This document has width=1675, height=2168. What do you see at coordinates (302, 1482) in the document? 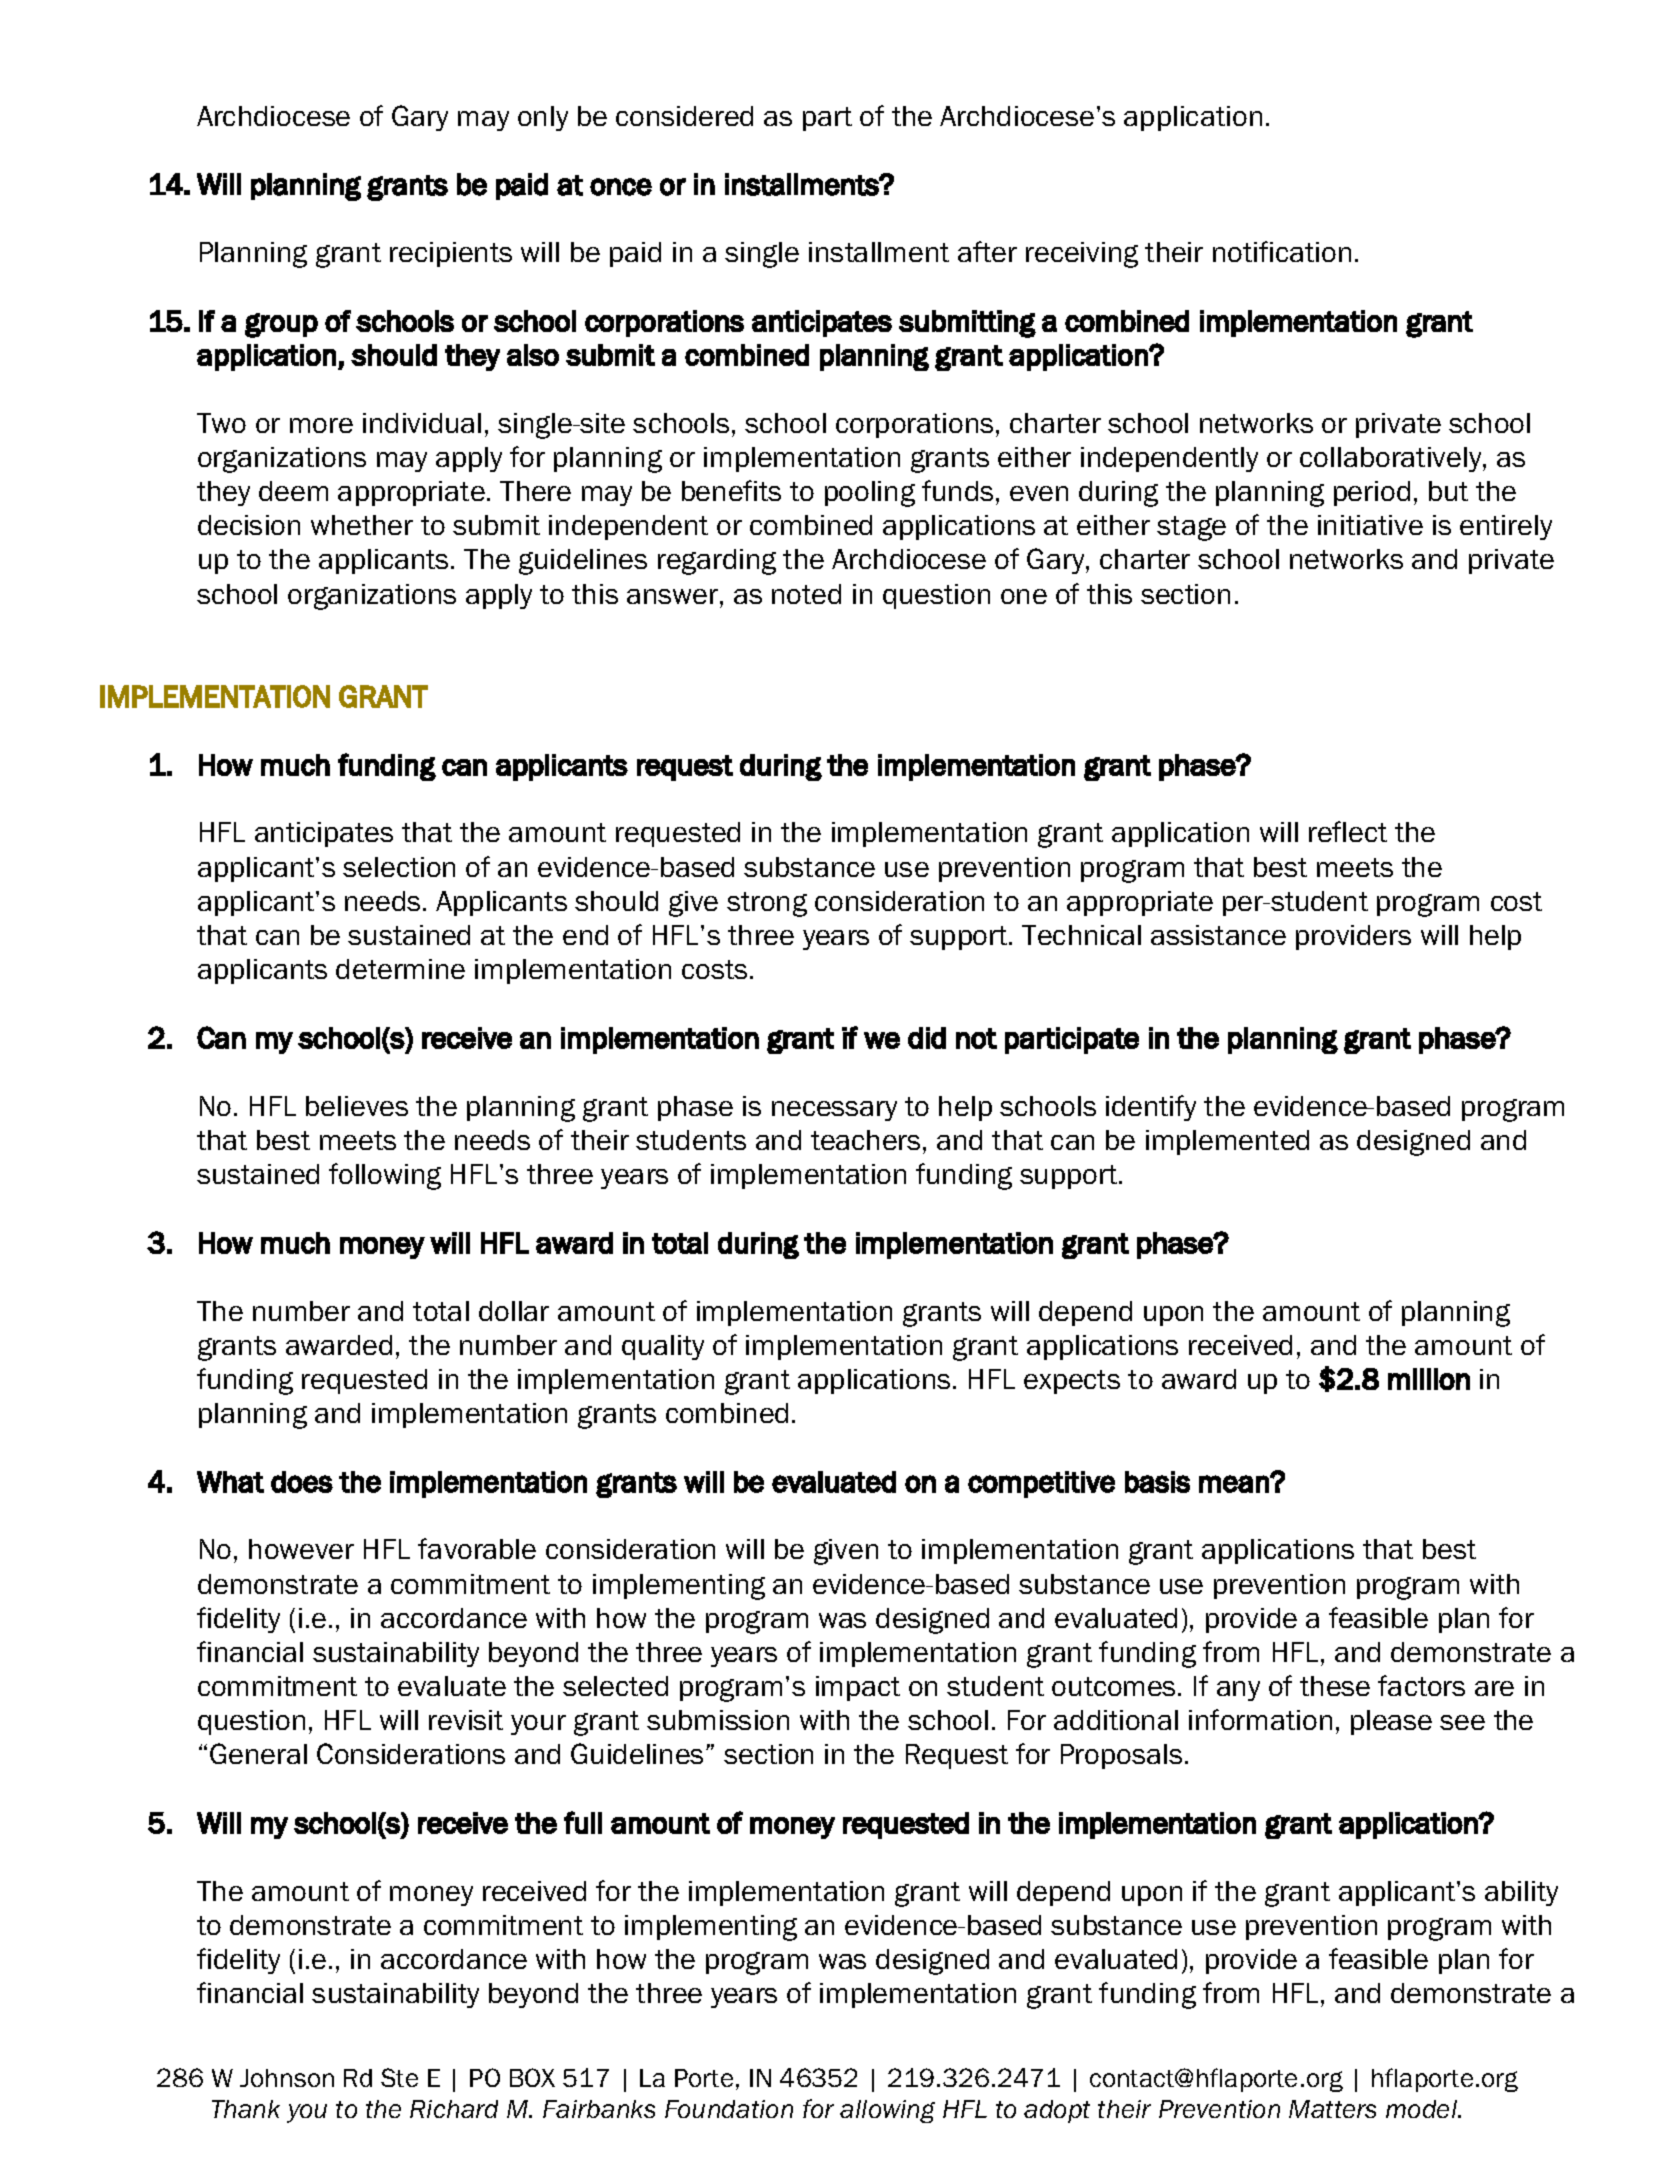
I see `does` at bounding box center [302, 1482].
